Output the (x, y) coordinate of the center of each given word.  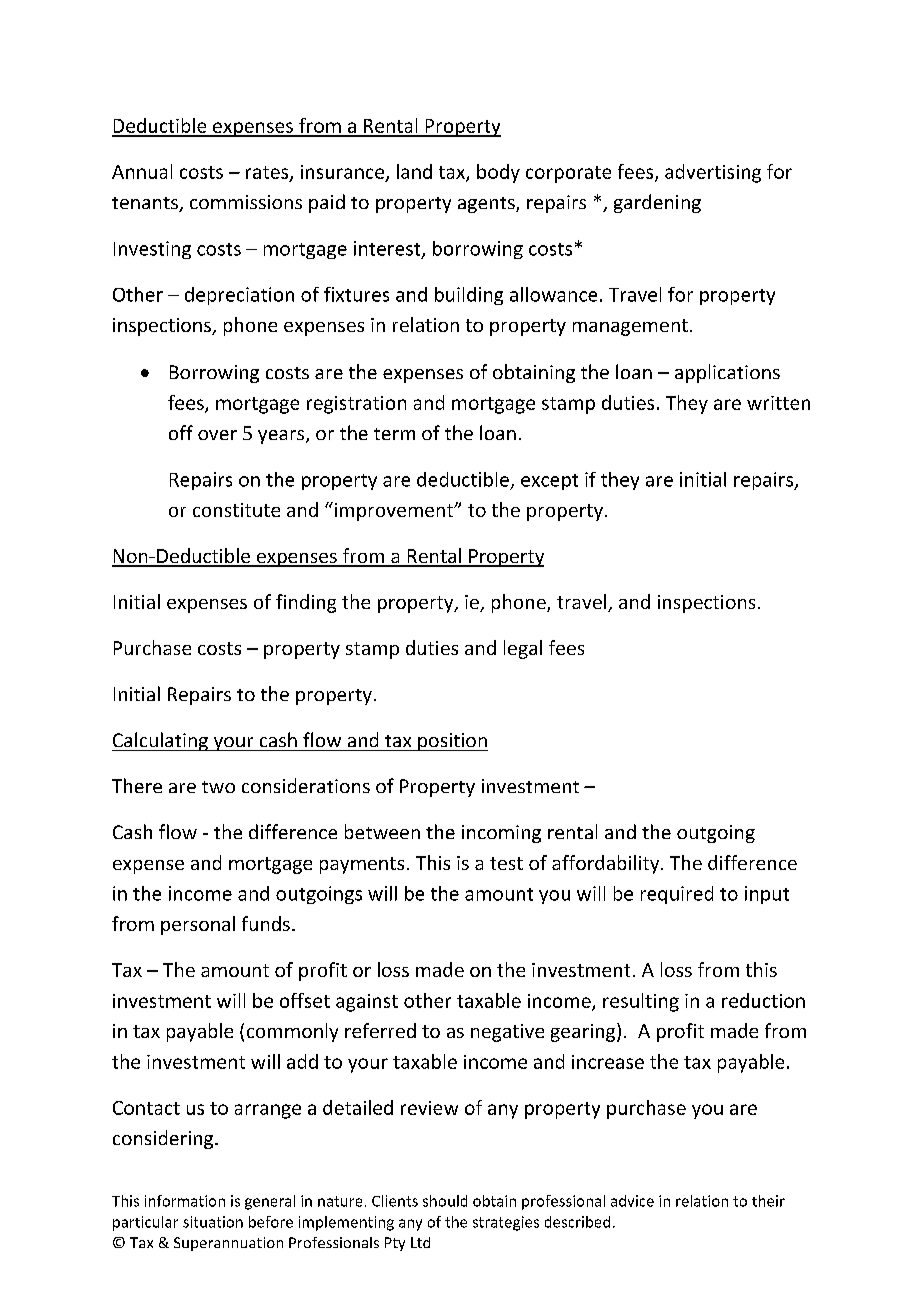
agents (487, 205)
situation (213, 1222)
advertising (713, 173)
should (445, 1201)
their (768, 1201)
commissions (246, 202)
